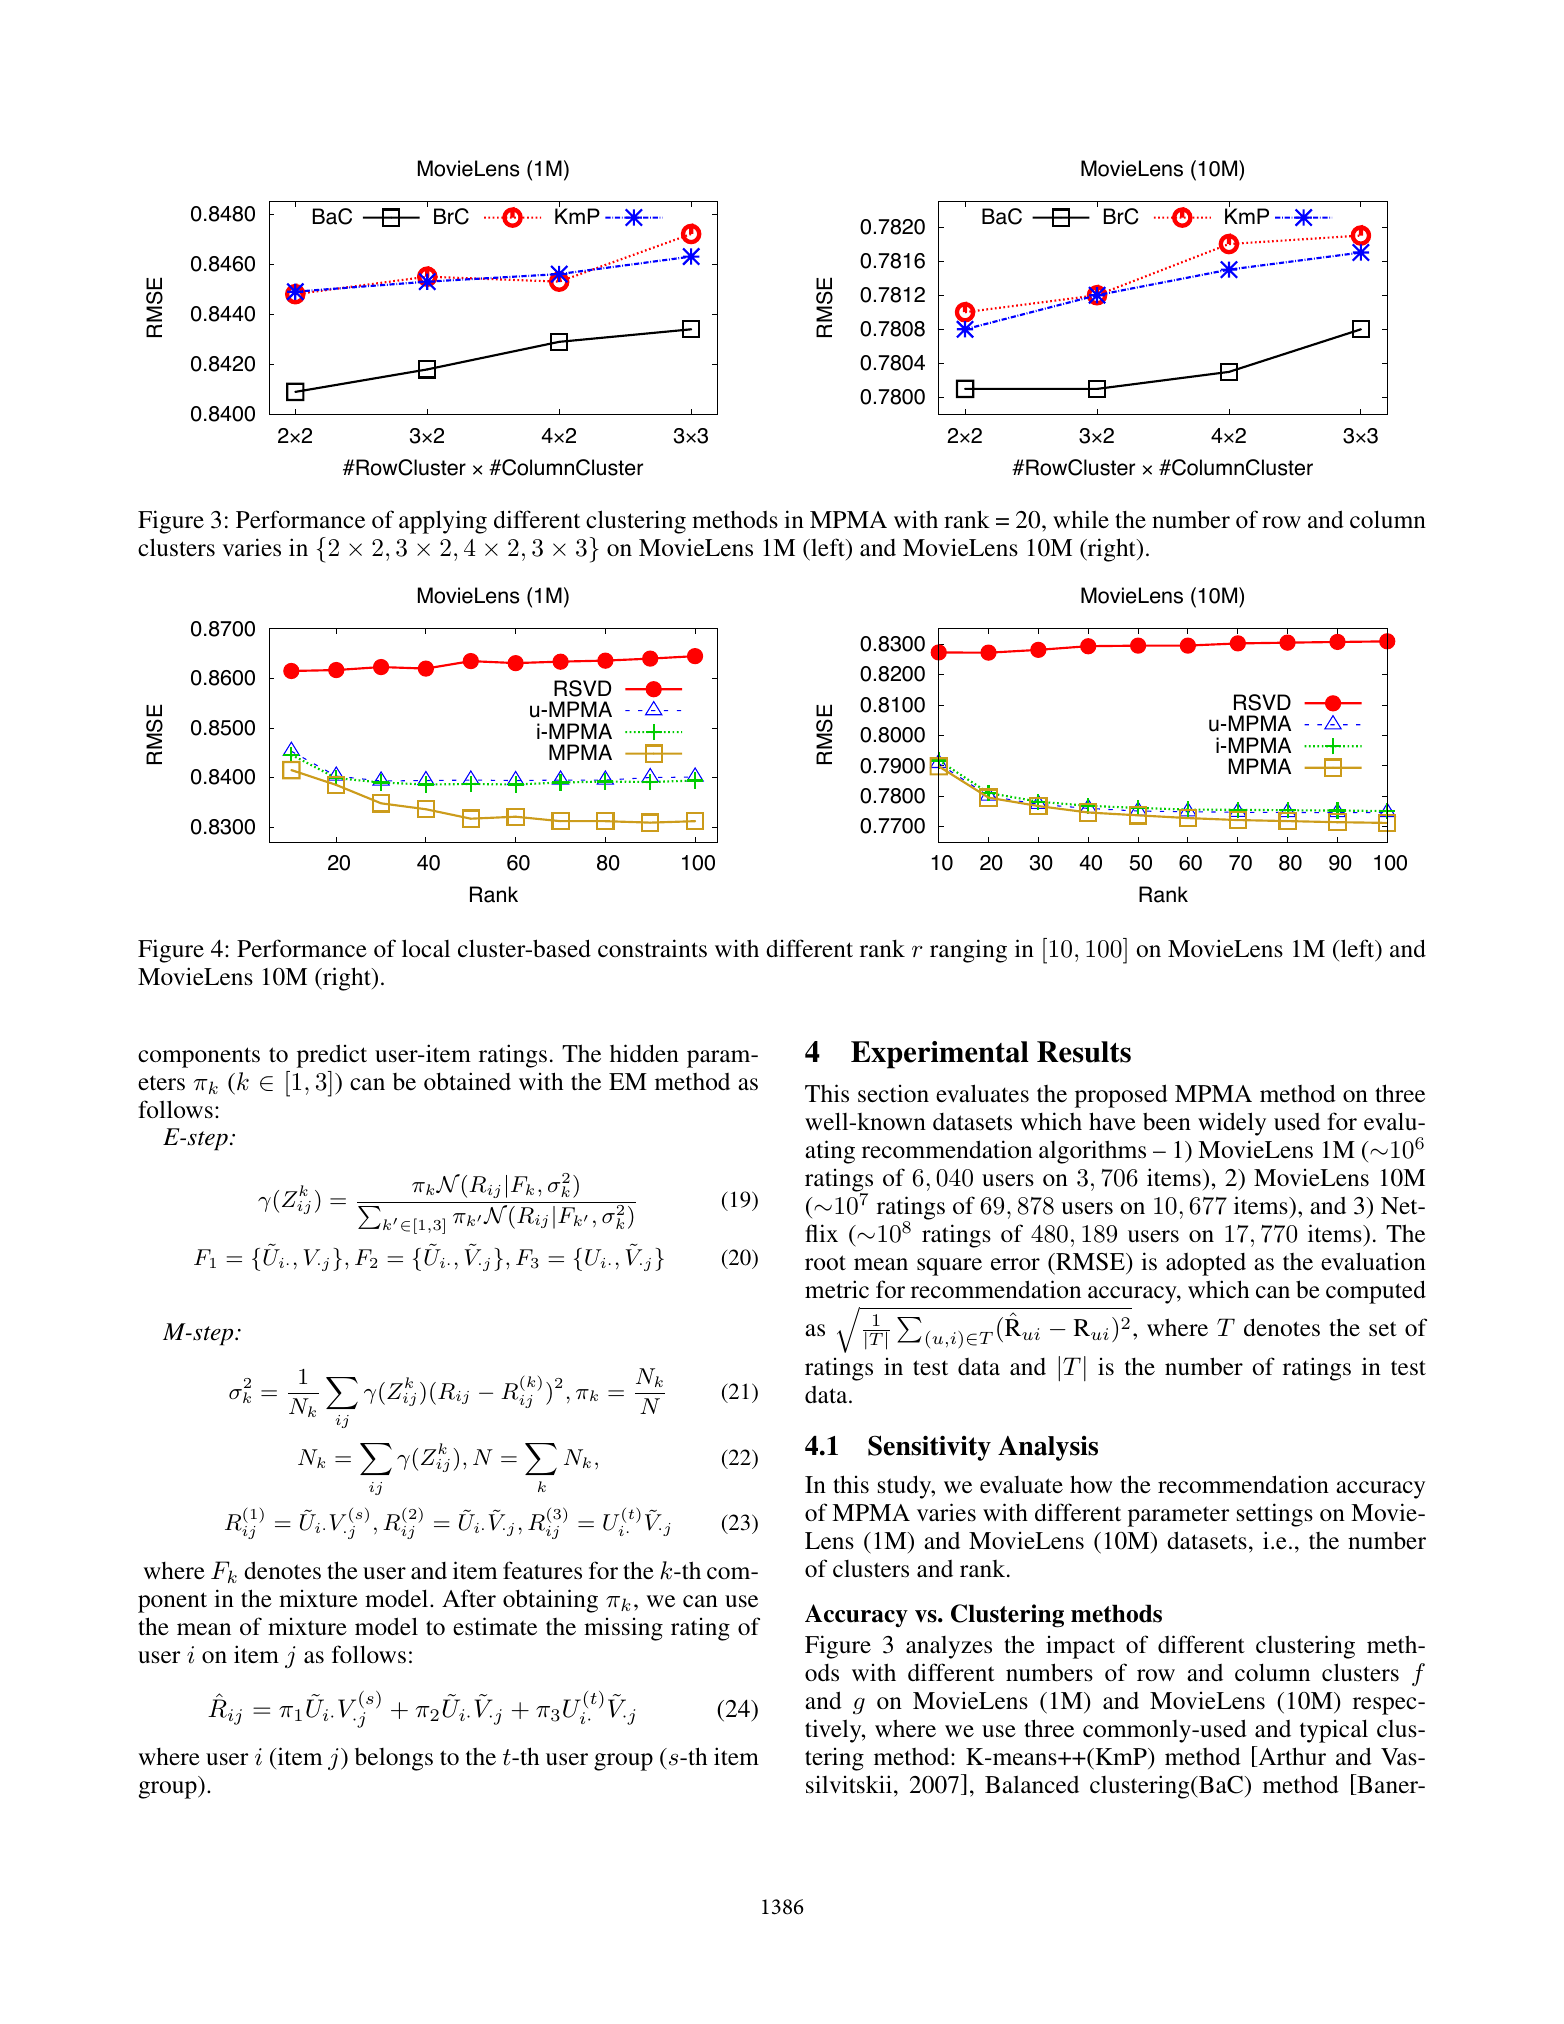  Describe the element at coordinates (1232, 1124) in the image. I see `widely` at that location.
